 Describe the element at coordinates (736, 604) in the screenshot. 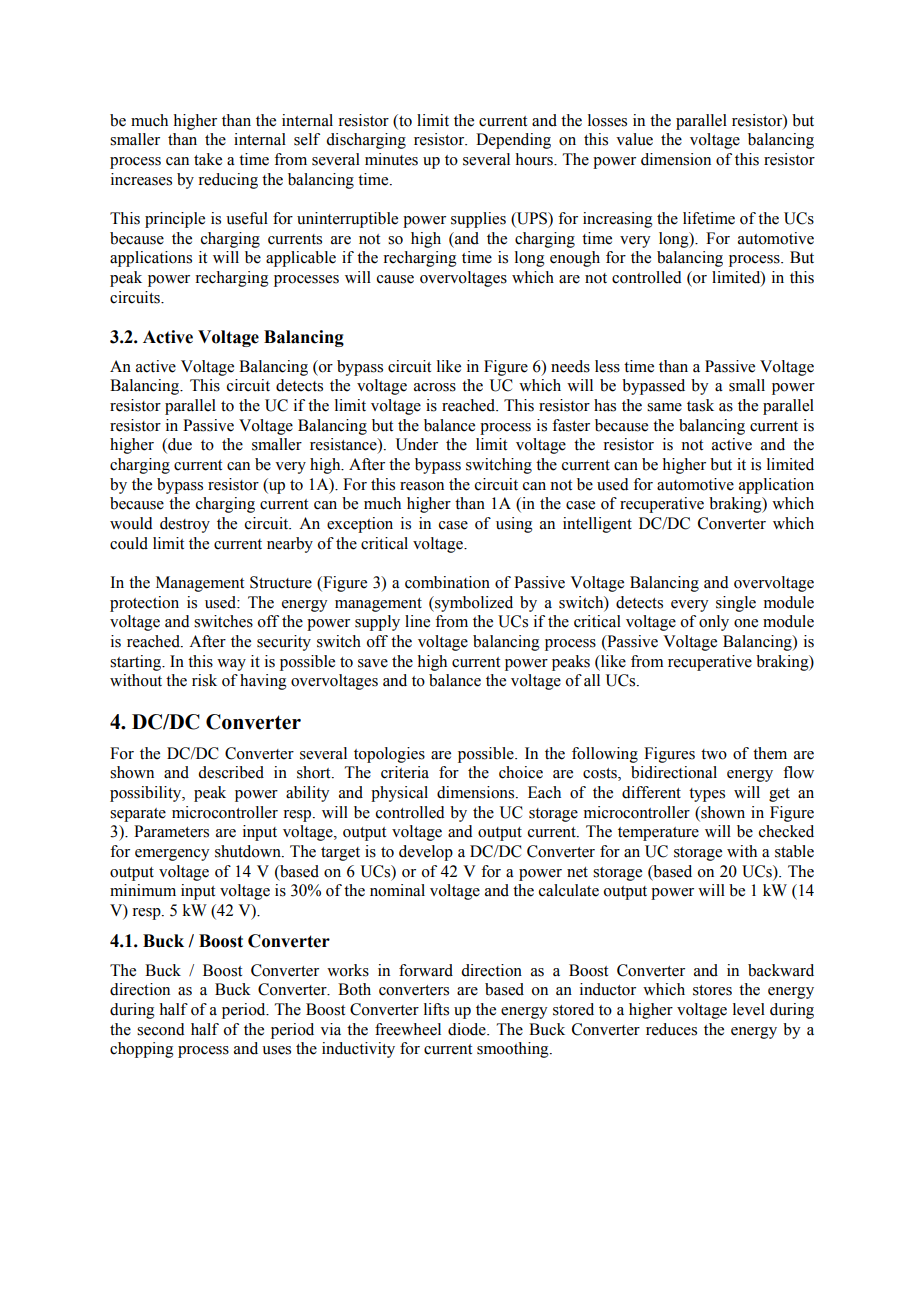

I see `single` at that location.
